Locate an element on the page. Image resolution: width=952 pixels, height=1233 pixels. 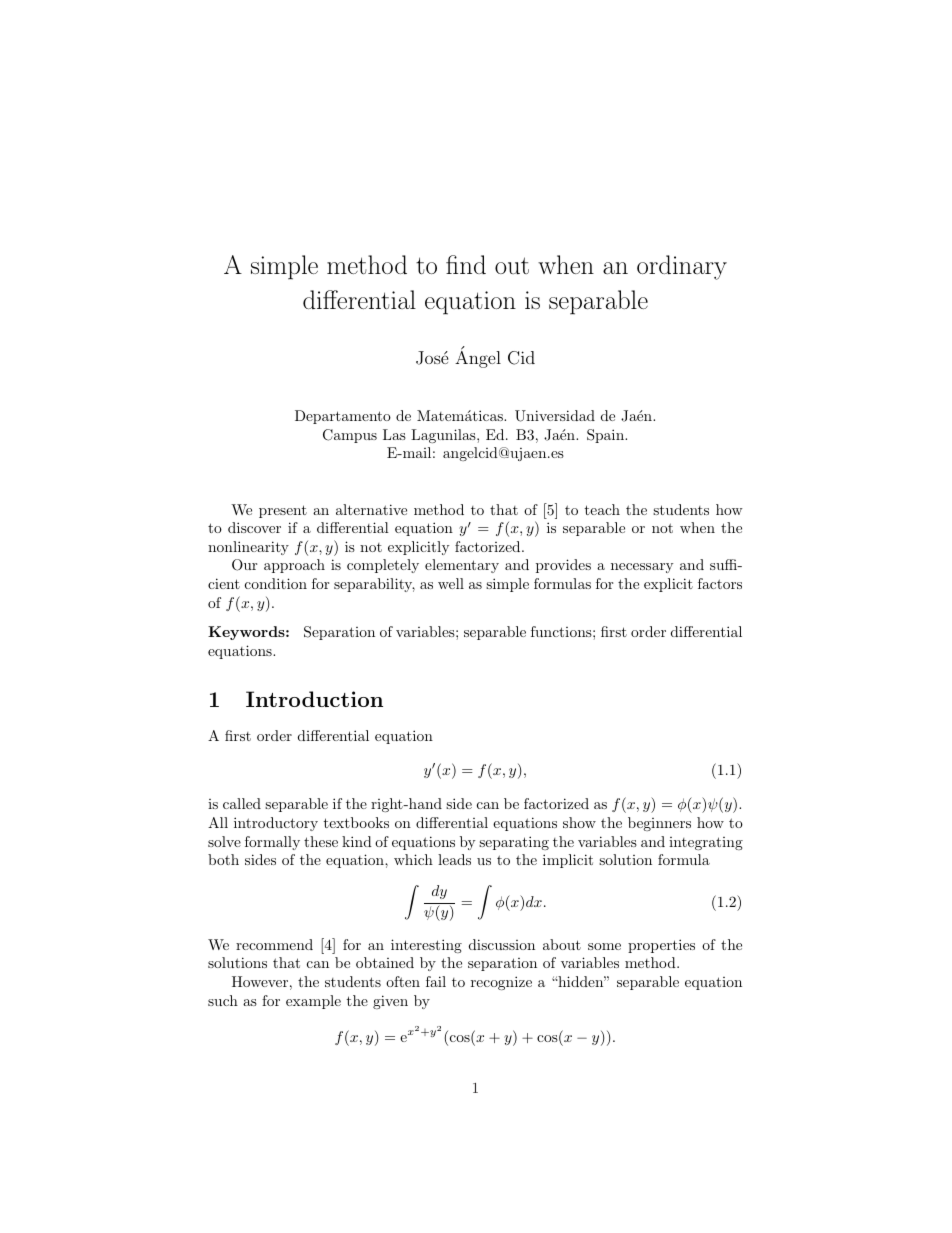
factors is located at coordinates (720, 583).
